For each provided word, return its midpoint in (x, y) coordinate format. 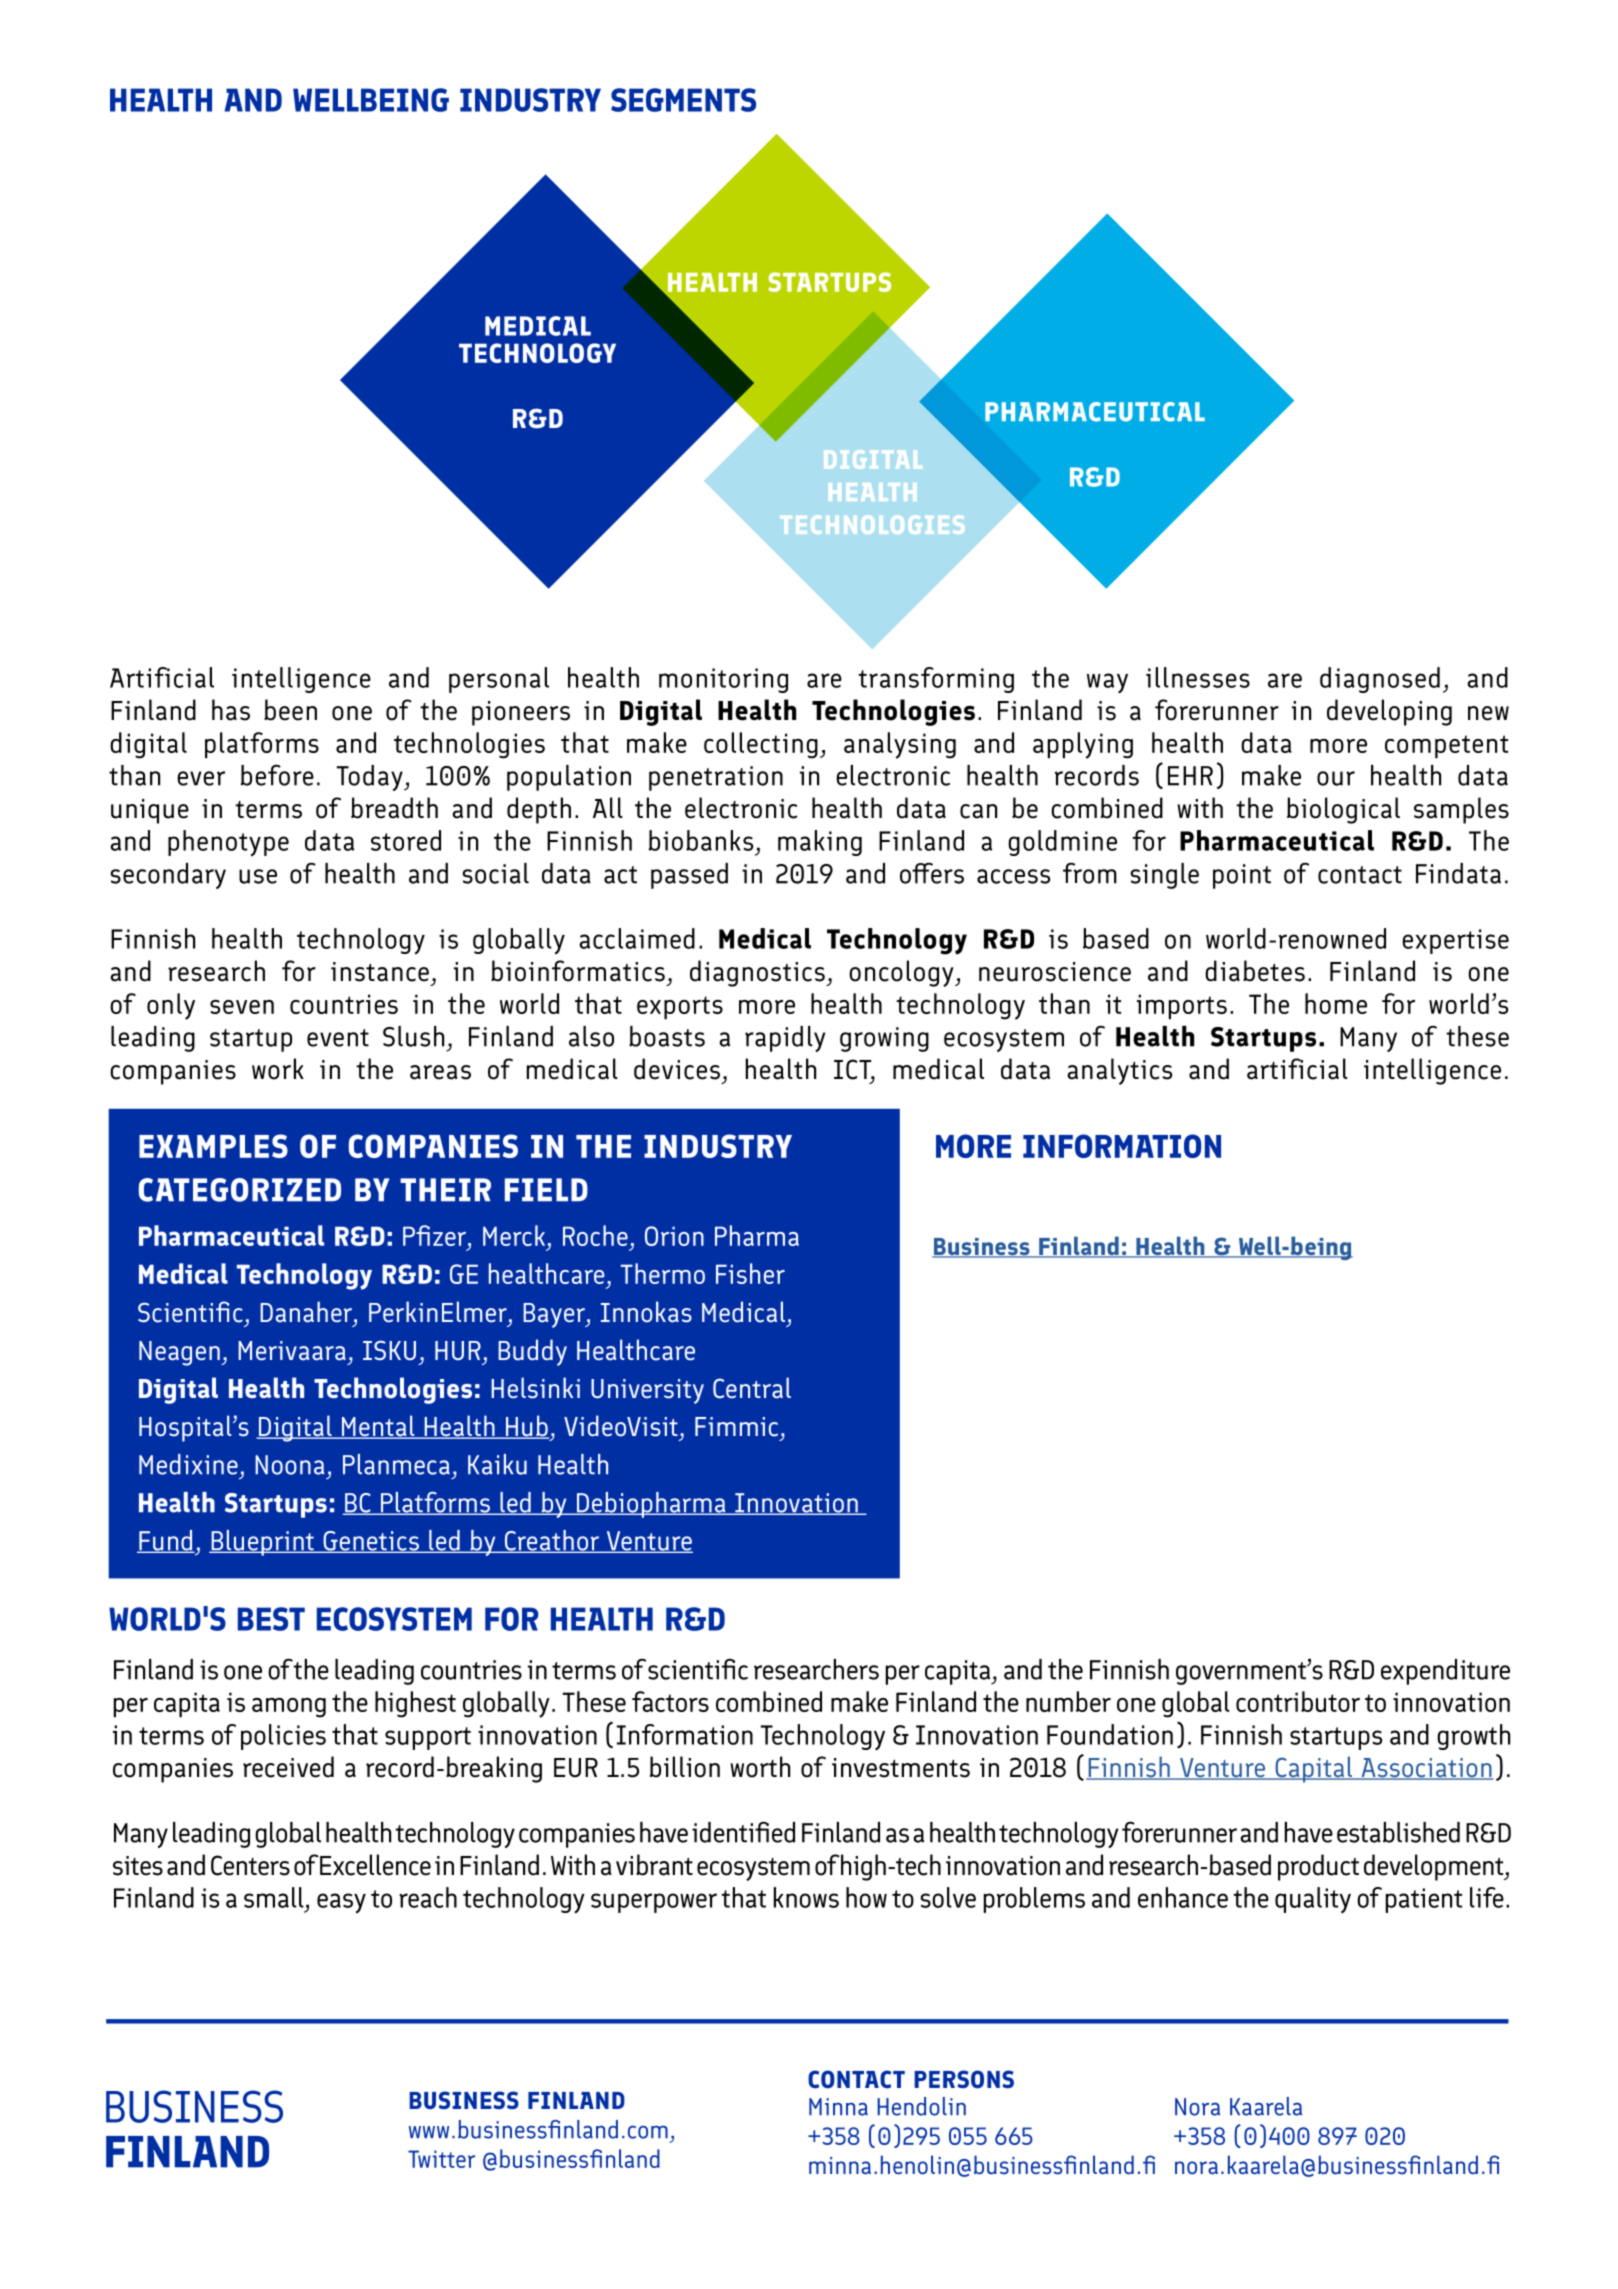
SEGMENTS (683, 100)
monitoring (723, 680)
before (277, 775)
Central (752, 1388)
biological (1343, 810)
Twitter (441, 2159)
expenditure (1445, 1672)
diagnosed (1380, 680)
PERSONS (964, 2079)
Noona (290, 1465)
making (820, 843)
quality (1313, 1900)
